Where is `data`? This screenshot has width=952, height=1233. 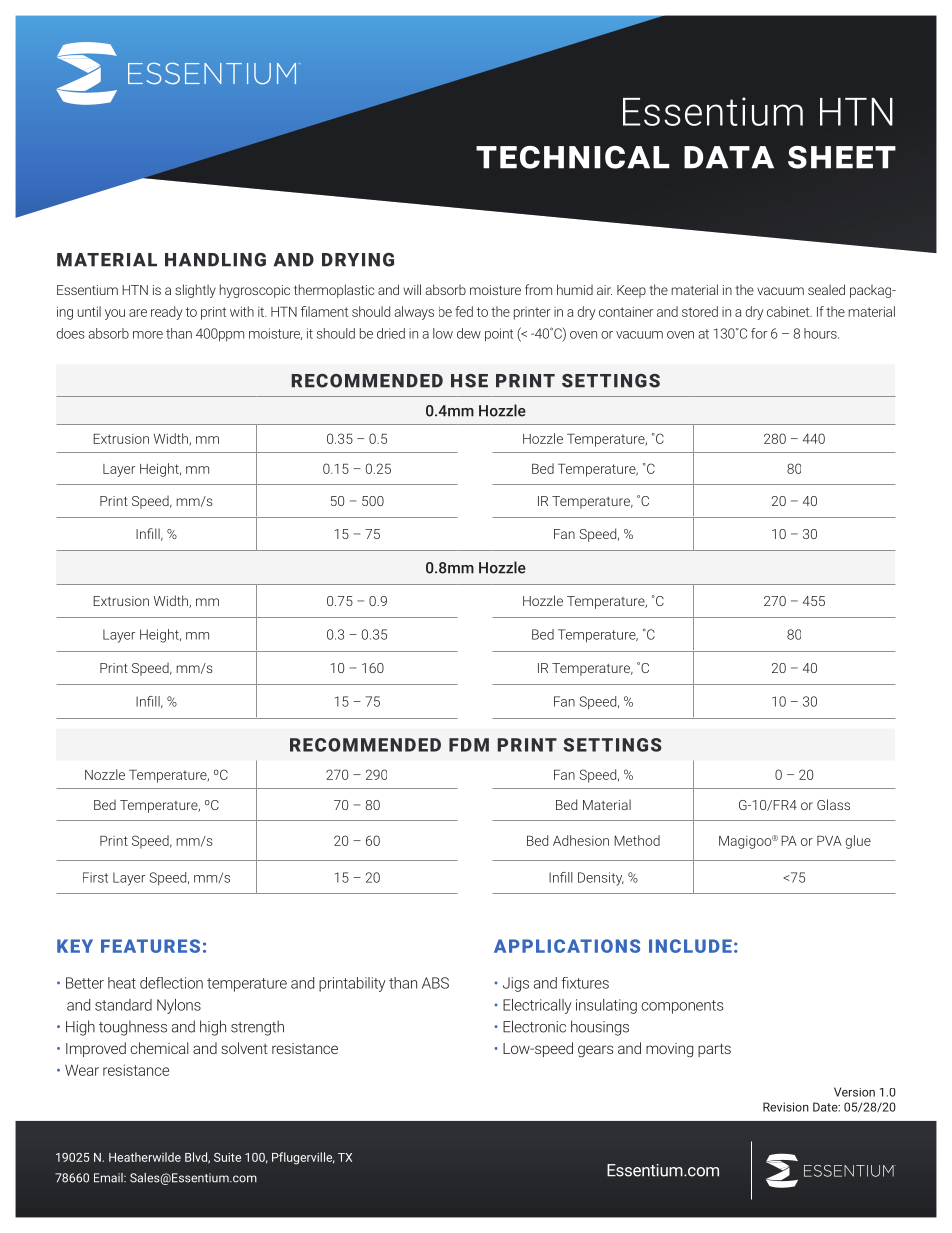
data is located at coordinates (729, 157).
